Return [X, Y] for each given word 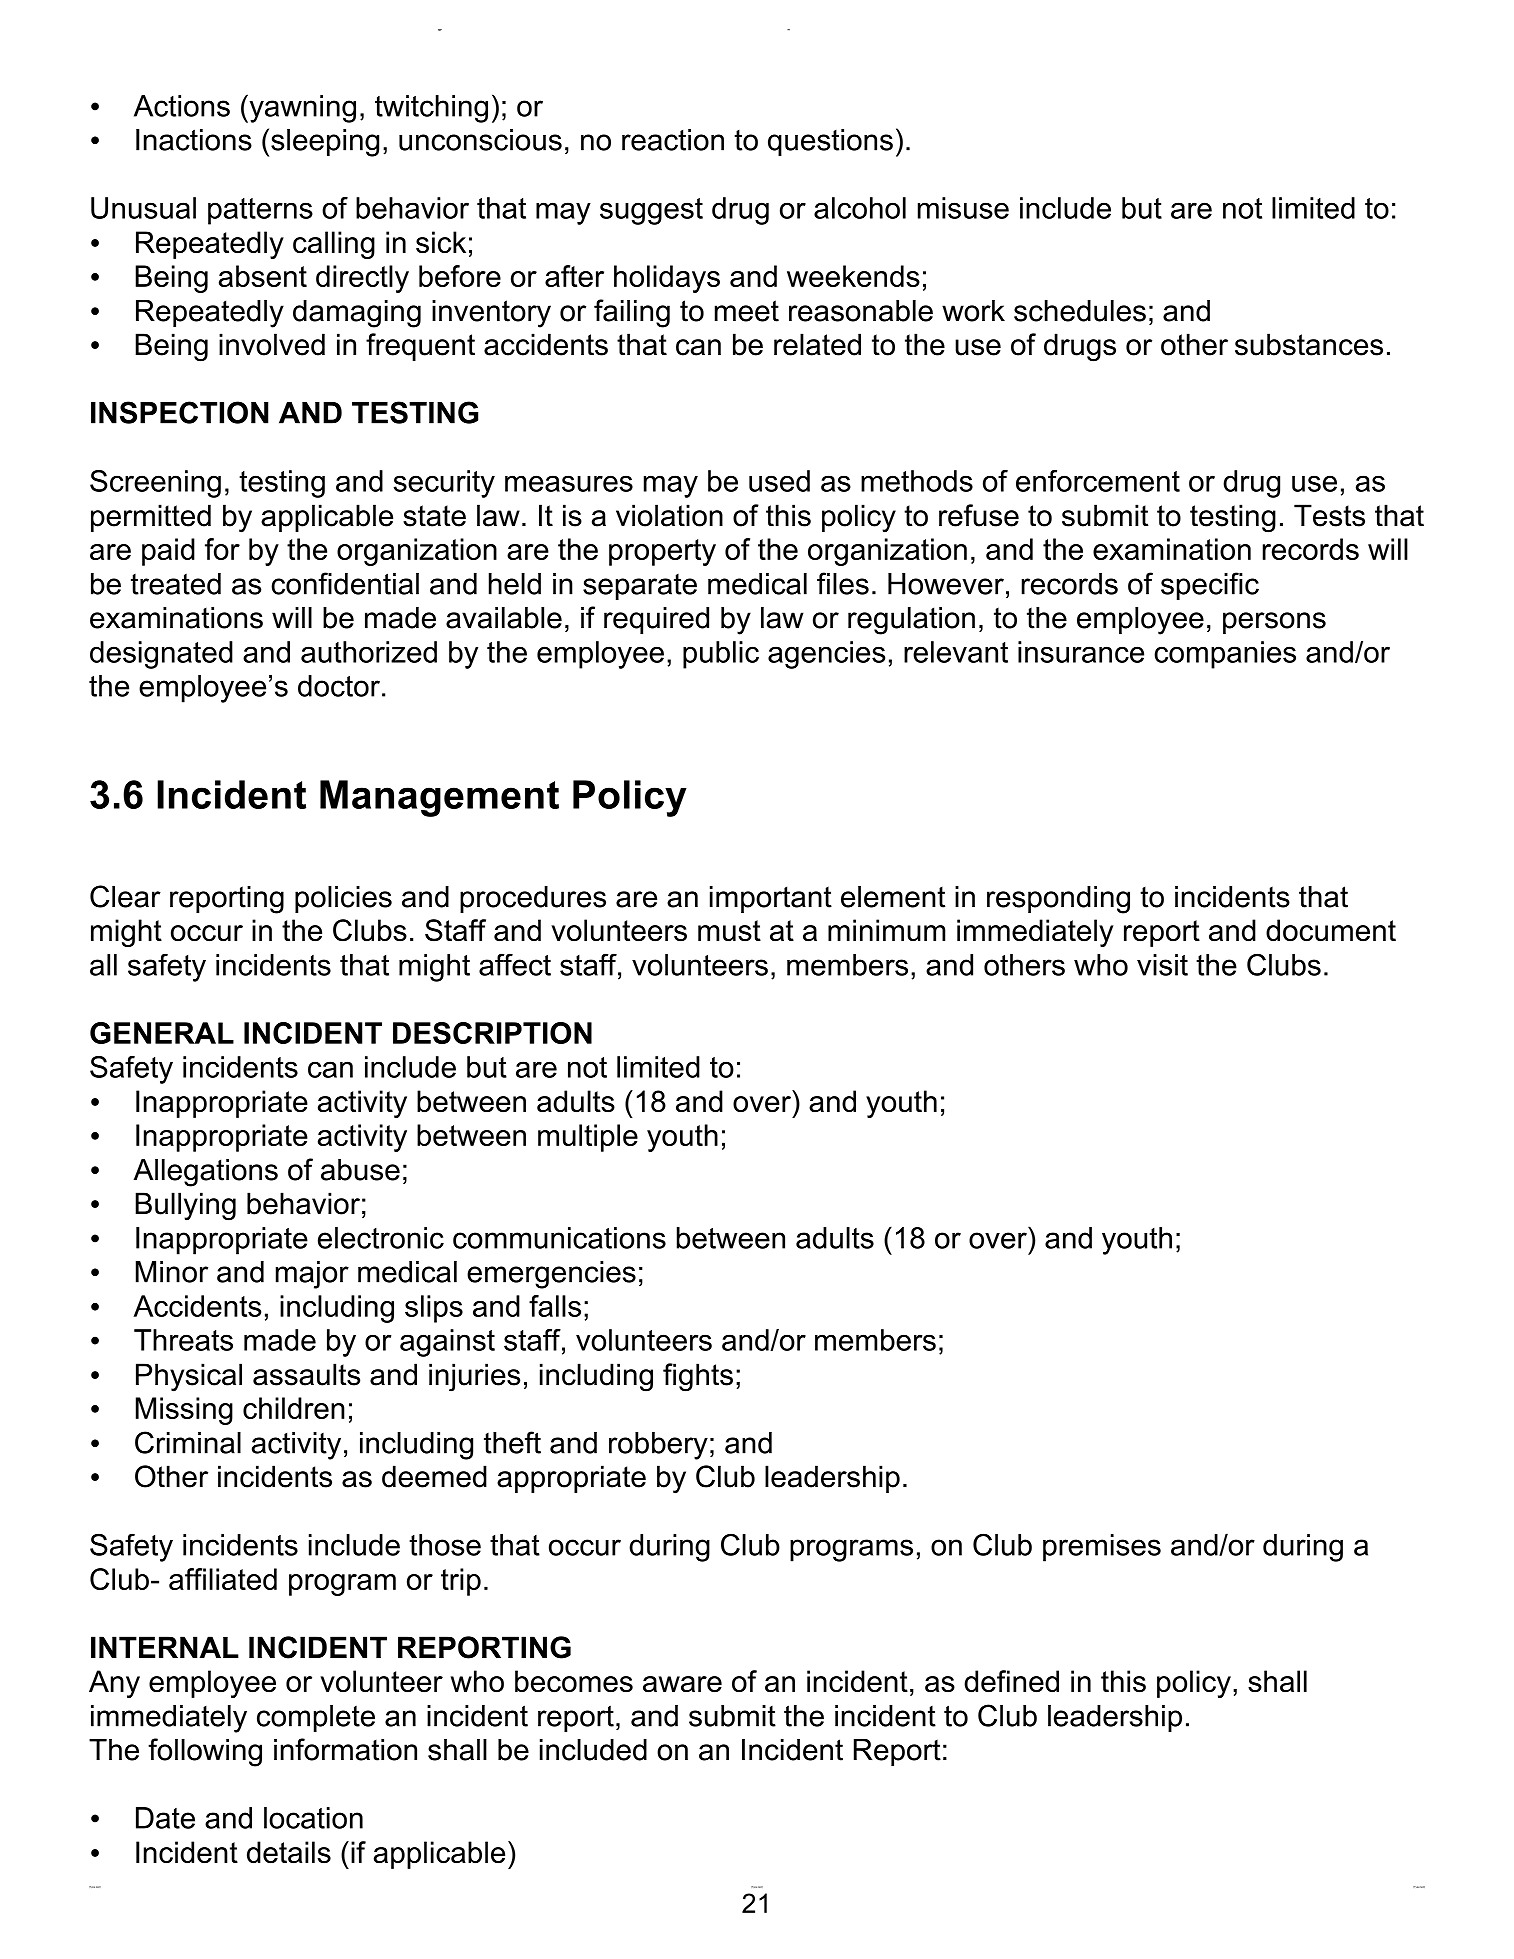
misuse [963, 208]
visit [1162, 965]
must [729, 931]
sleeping [325, 143]
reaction [673, 140]
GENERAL [162, 1033]
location [313, 1818]
